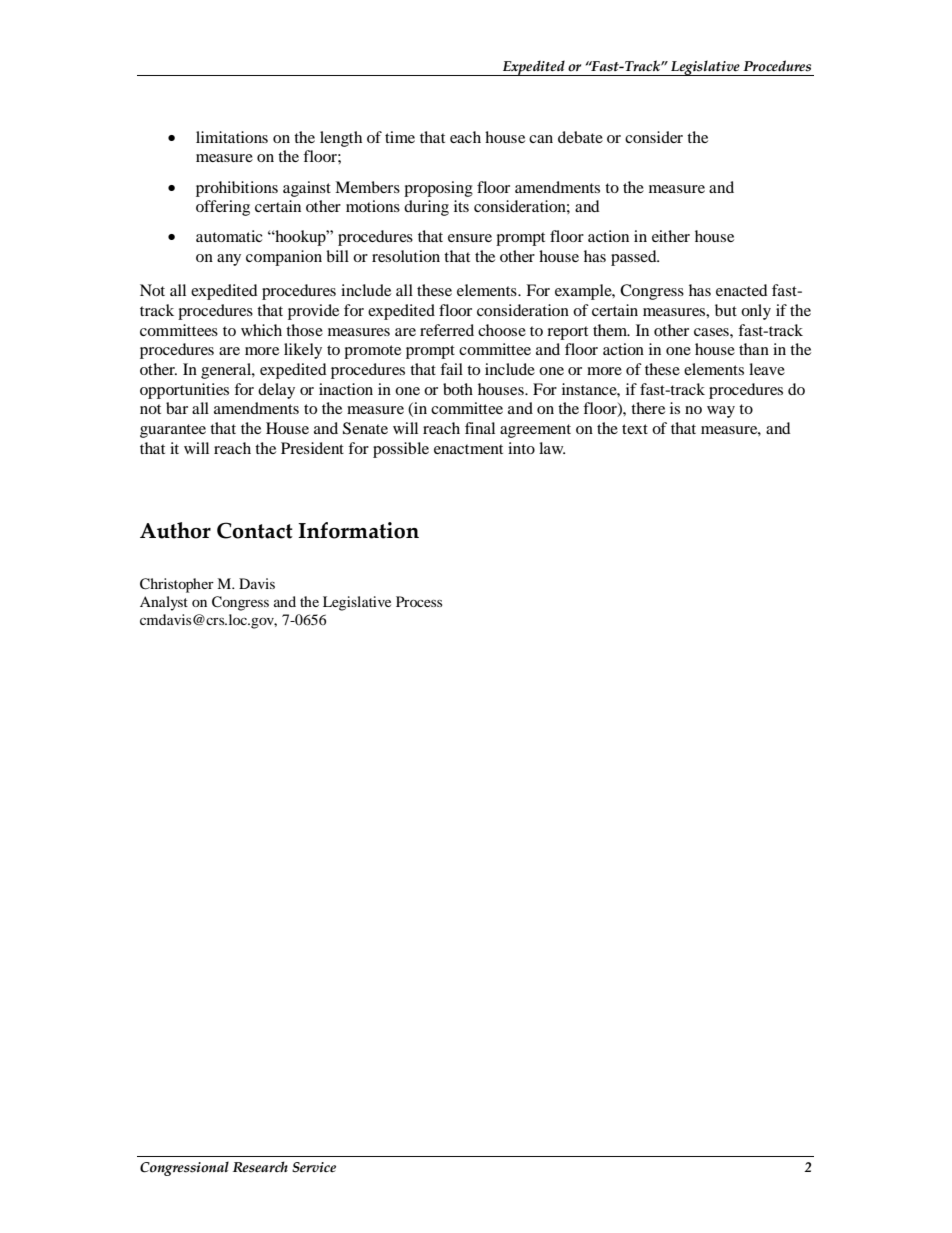  Describe the element at coordinates (255, 530) in the screenshot. I see `Contact` at that location.
